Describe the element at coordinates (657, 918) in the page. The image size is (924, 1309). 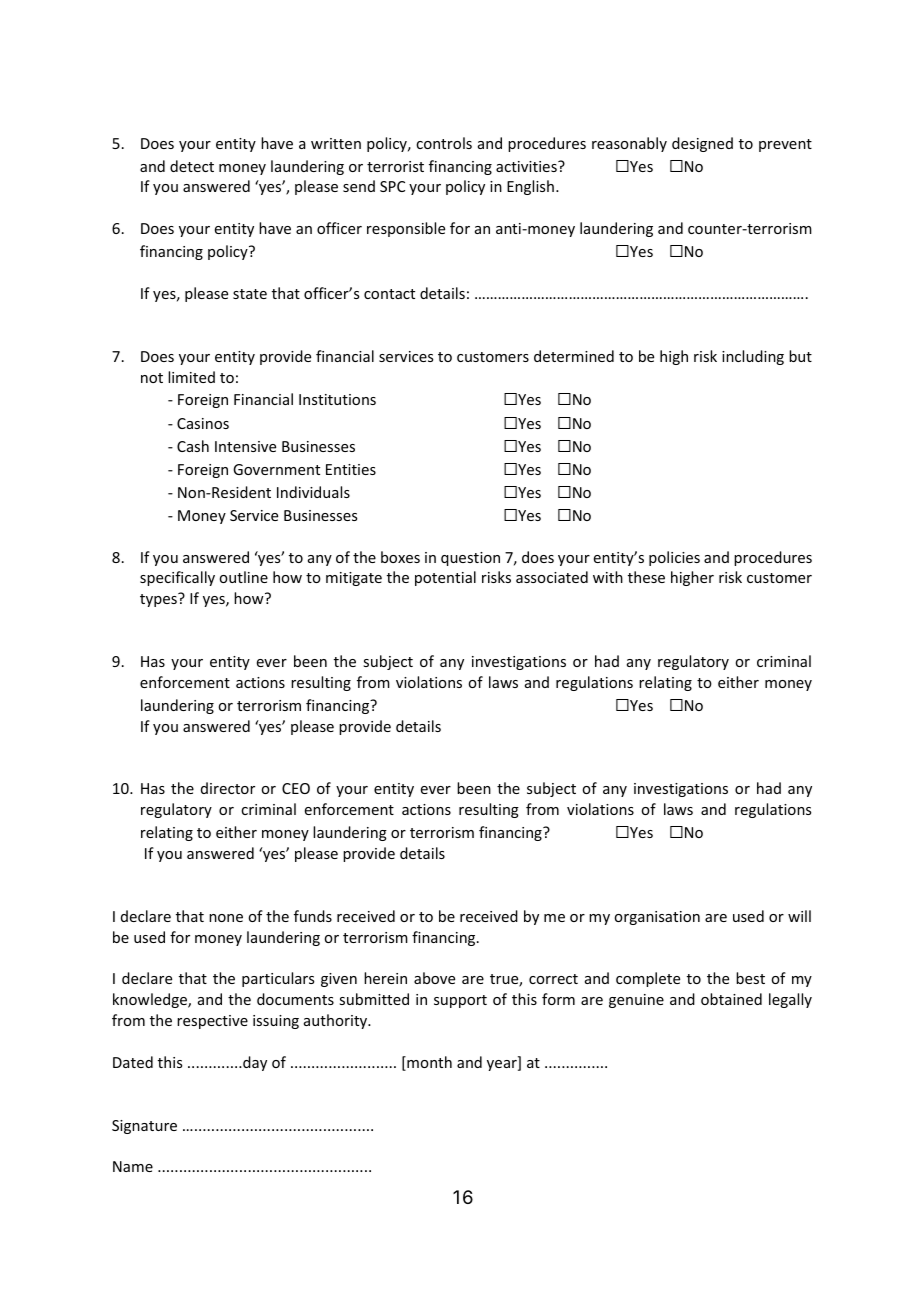
I see `organisation` at that location.
